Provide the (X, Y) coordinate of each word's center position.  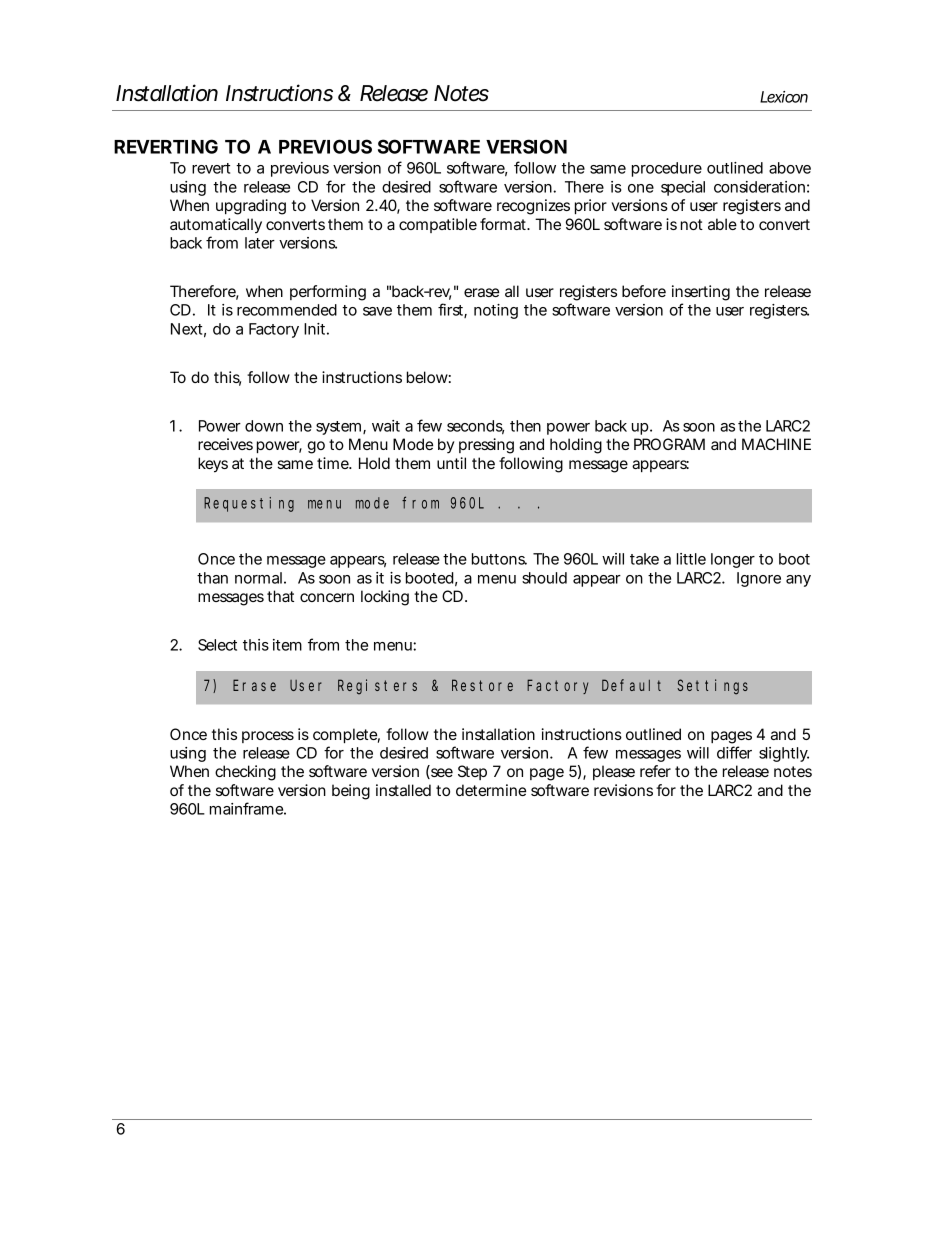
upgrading (251, 207)
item (287, 645)
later (260, 243)
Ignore (759, 579)
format (504, 224)
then (525, 426)
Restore (482, 685)
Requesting (249, 504)
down (264, 426)
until (451, 463)
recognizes (533, 207)
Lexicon (784, 97)
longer (733, 560)
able (722, 224)
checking (245, 773)
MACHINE (776, 444)
